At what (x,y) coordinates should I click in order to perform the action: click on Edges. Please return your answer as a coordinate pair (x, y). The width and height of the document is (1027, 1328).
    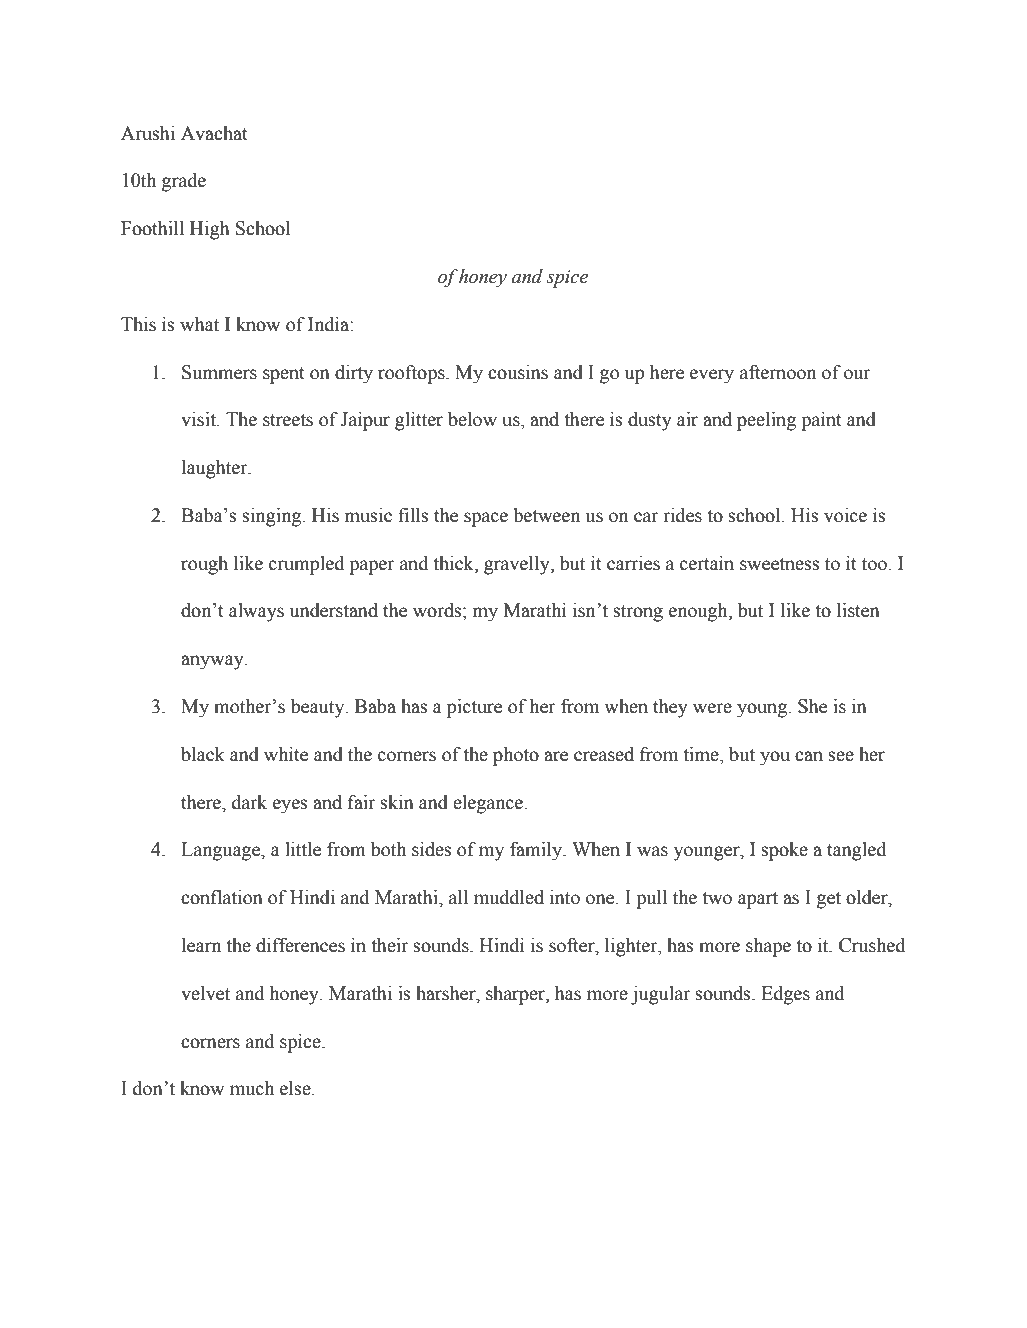
    Looking at the image, I should click on (785, 995).
